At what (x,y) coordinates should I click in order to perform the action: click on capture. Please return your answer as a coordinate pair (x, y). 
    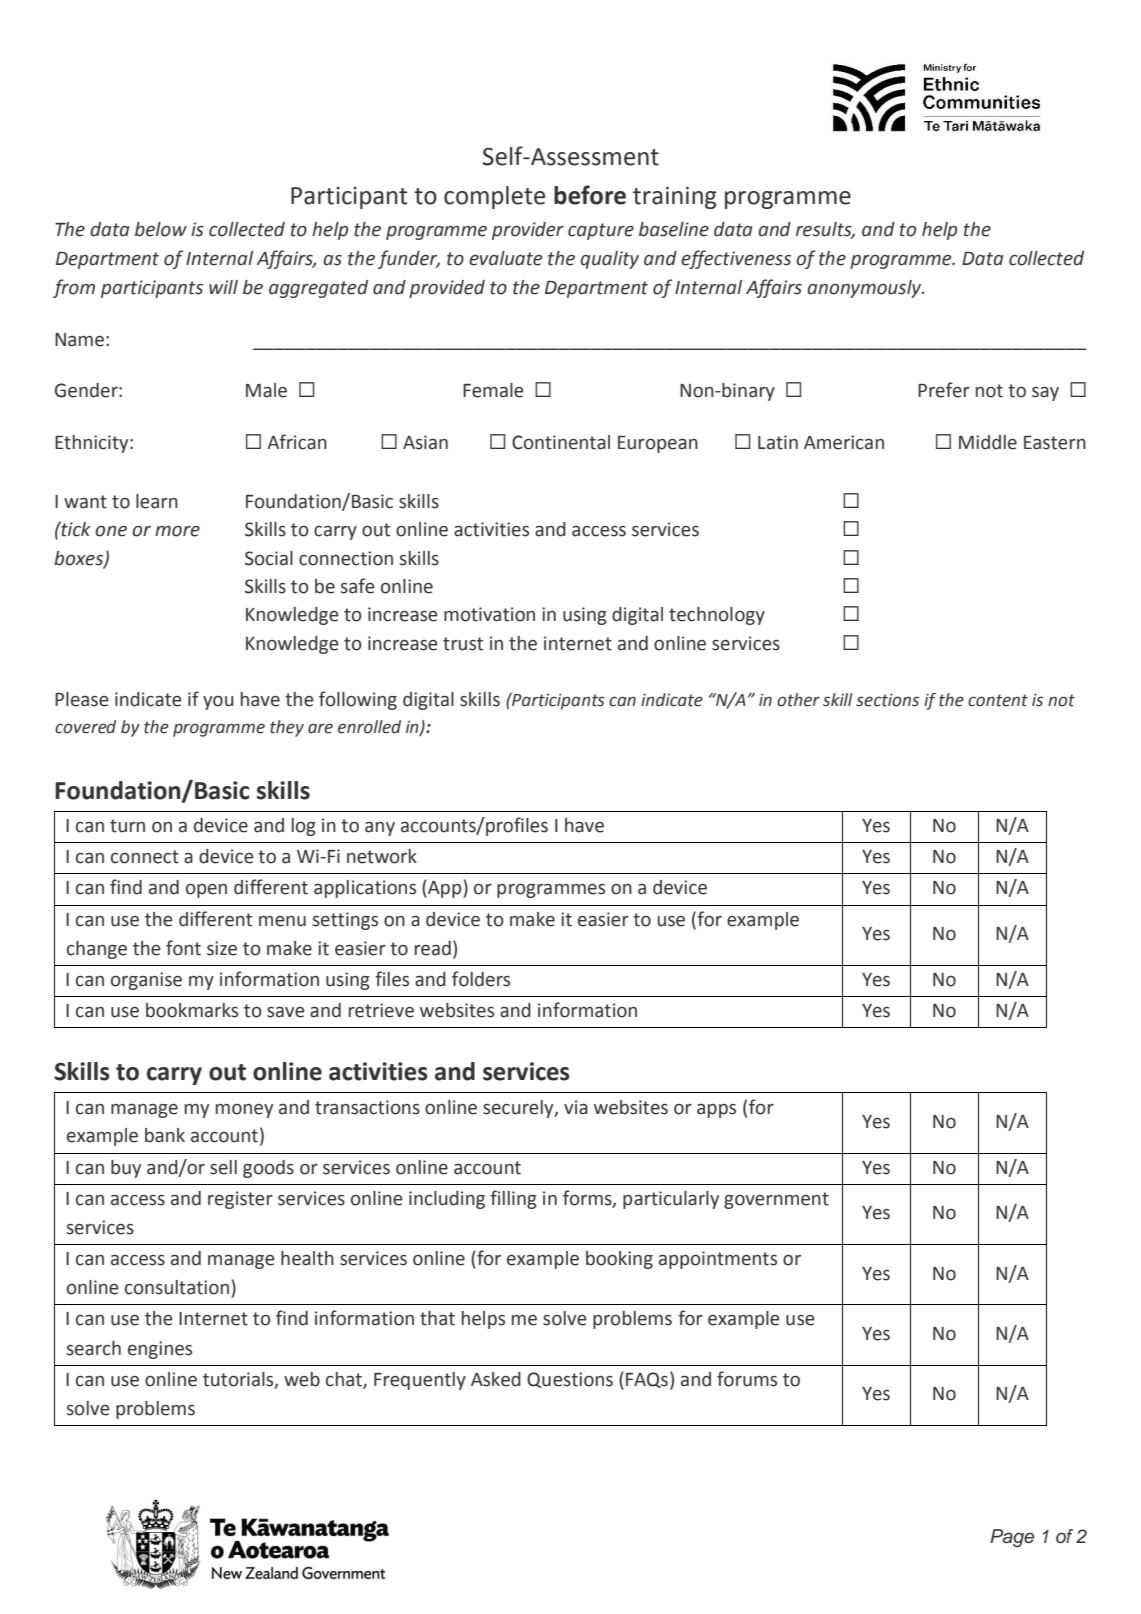
    Looking at the image, I should click on (601, 231).
